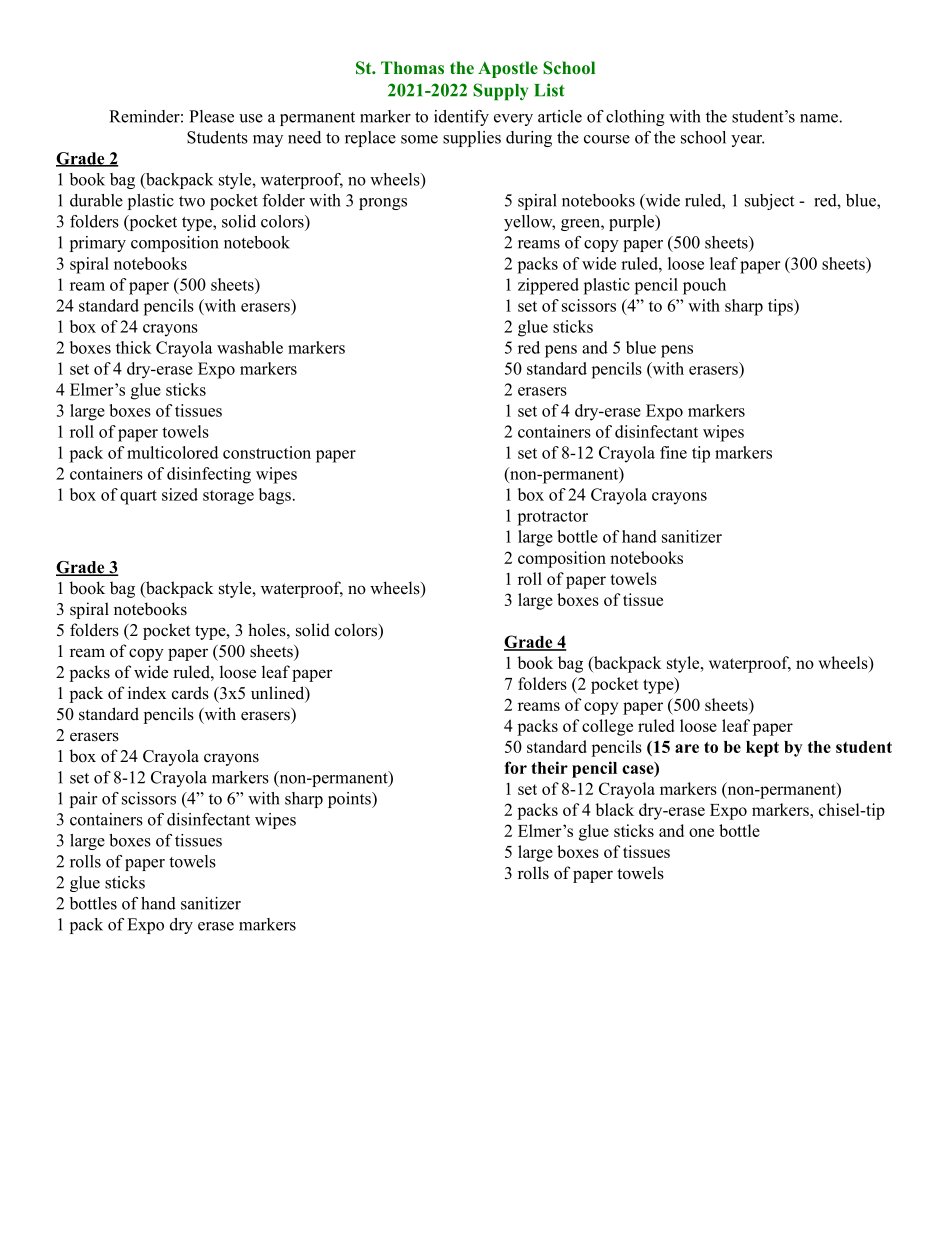  I want to click on year, so click(747, 141).
